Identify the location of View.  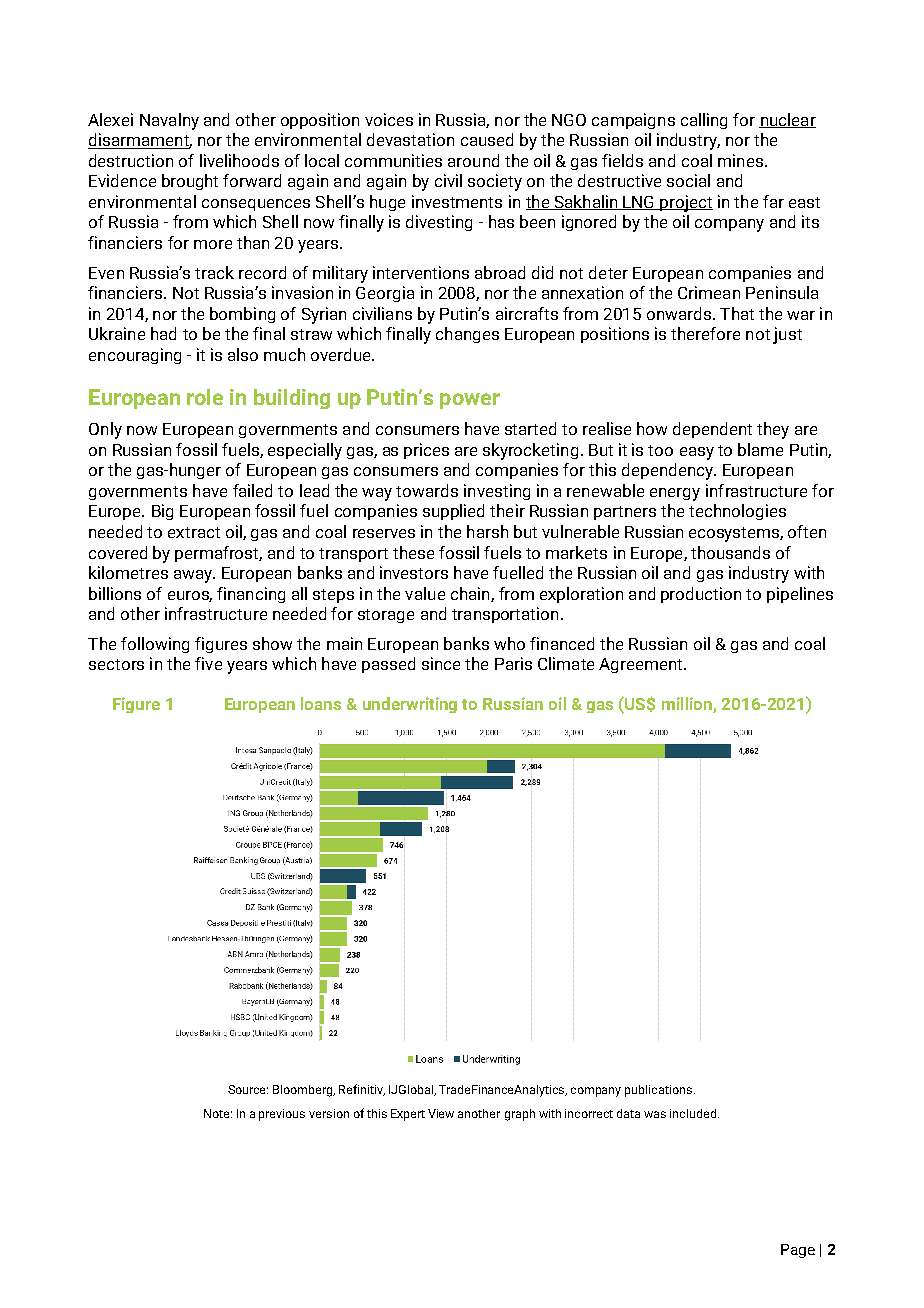
(441, 1113).
